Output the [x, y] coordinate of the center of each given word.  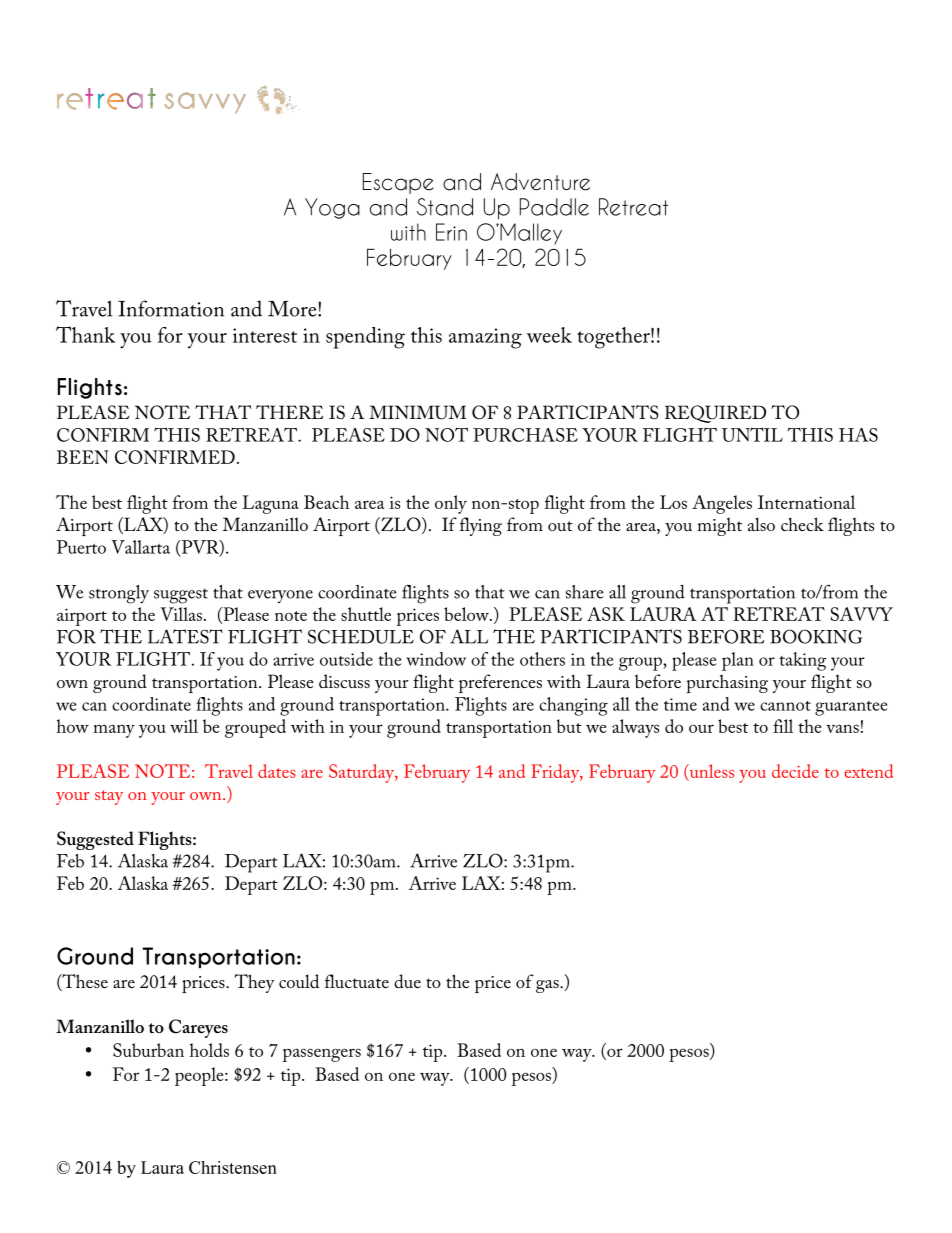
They [254, 983]
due [407, 981]
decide [795, 771]
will [184, 726]
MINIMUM [417, 412]
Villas [181, 614]
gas [548, 986]
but [569, 726]
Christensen [233, 1167]
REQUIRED [715, 414]
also [761, 524]
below [467, 614]
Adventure [540, 182]
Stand [445, 207]
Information [171, 308]
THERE [289, 412]
